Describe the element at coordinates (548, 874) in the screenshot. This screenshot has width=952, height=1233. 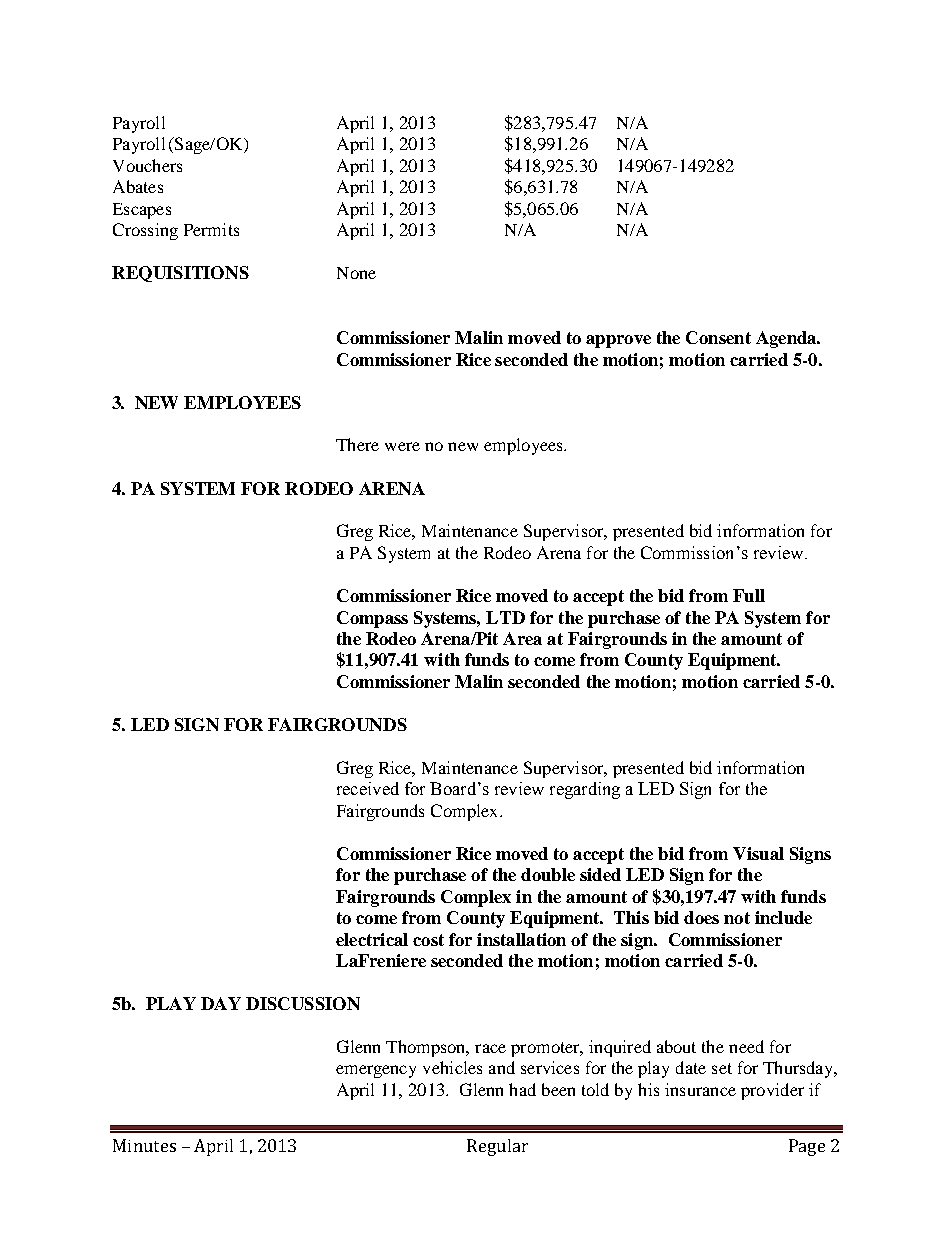
I see `double` at that location.
